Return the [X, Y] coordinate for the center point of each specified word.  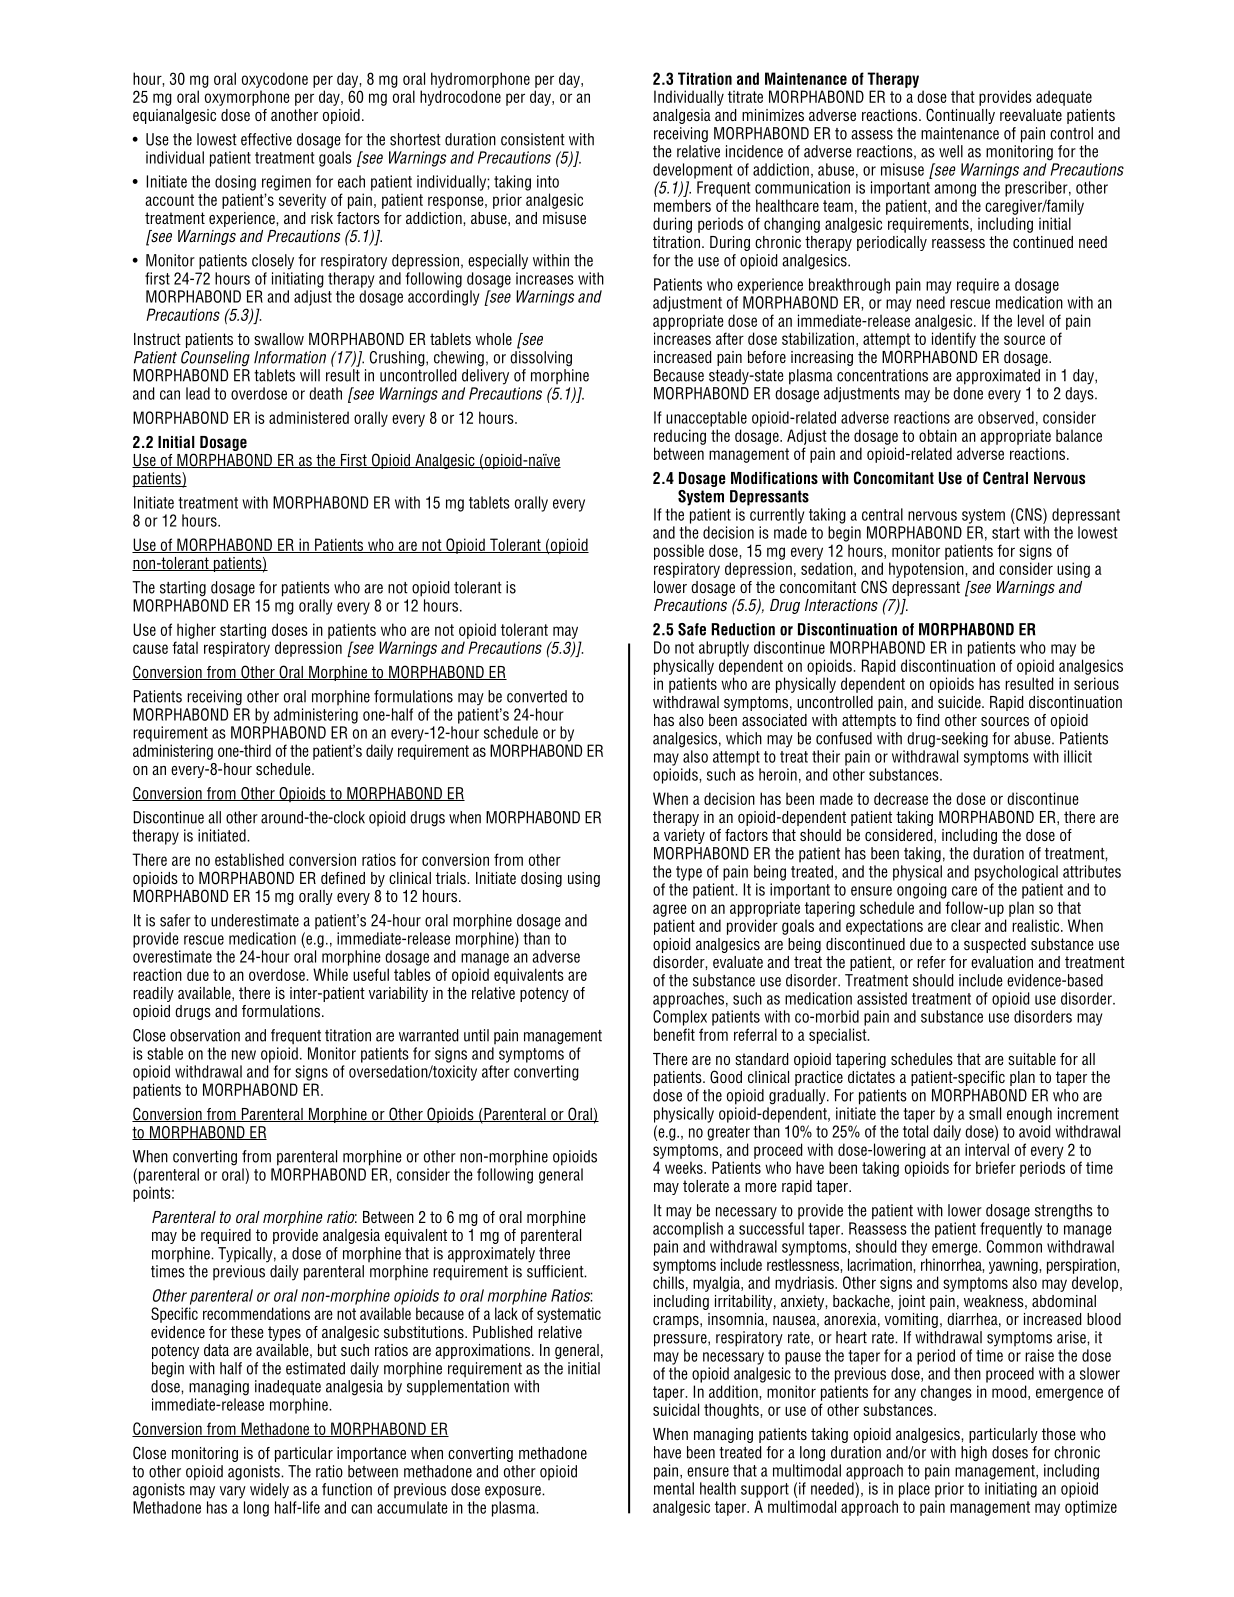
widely [269, 1491]
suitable [1032, 1059]
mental [674, 1488]
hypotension [927, 570]
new [244, 1055]
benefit [674, 1034]
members [682, 205]
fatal [185, 647]
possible [679, 552]
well [951, 151]
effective [266, 139]
